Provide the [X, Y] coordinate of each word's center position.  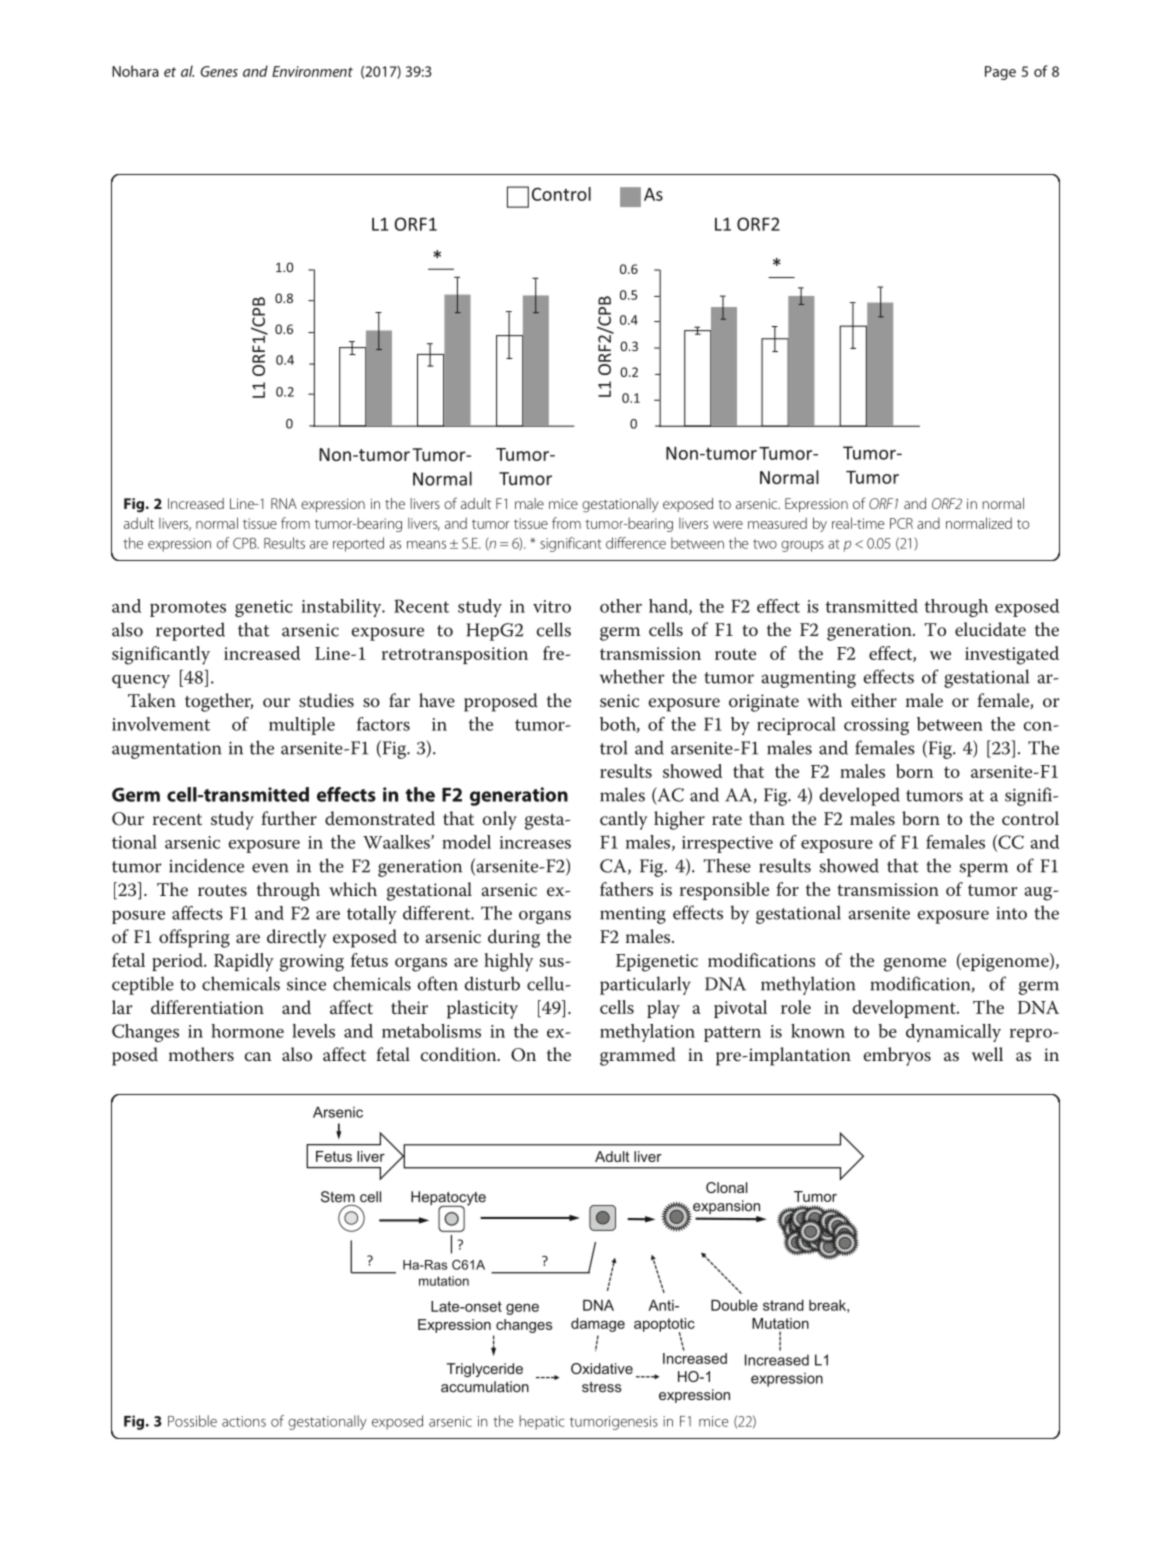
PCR [901, 523]
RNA [284, 503]
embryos [897, 1056]
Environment [312, 71]
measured [777, 523]
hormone [247, 1031]
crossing [876, 726]
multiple [302, 726]
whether [632, 676]
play [663, 1009]
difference [636, 543]
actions [244, 1421]
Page [1000, 73]
